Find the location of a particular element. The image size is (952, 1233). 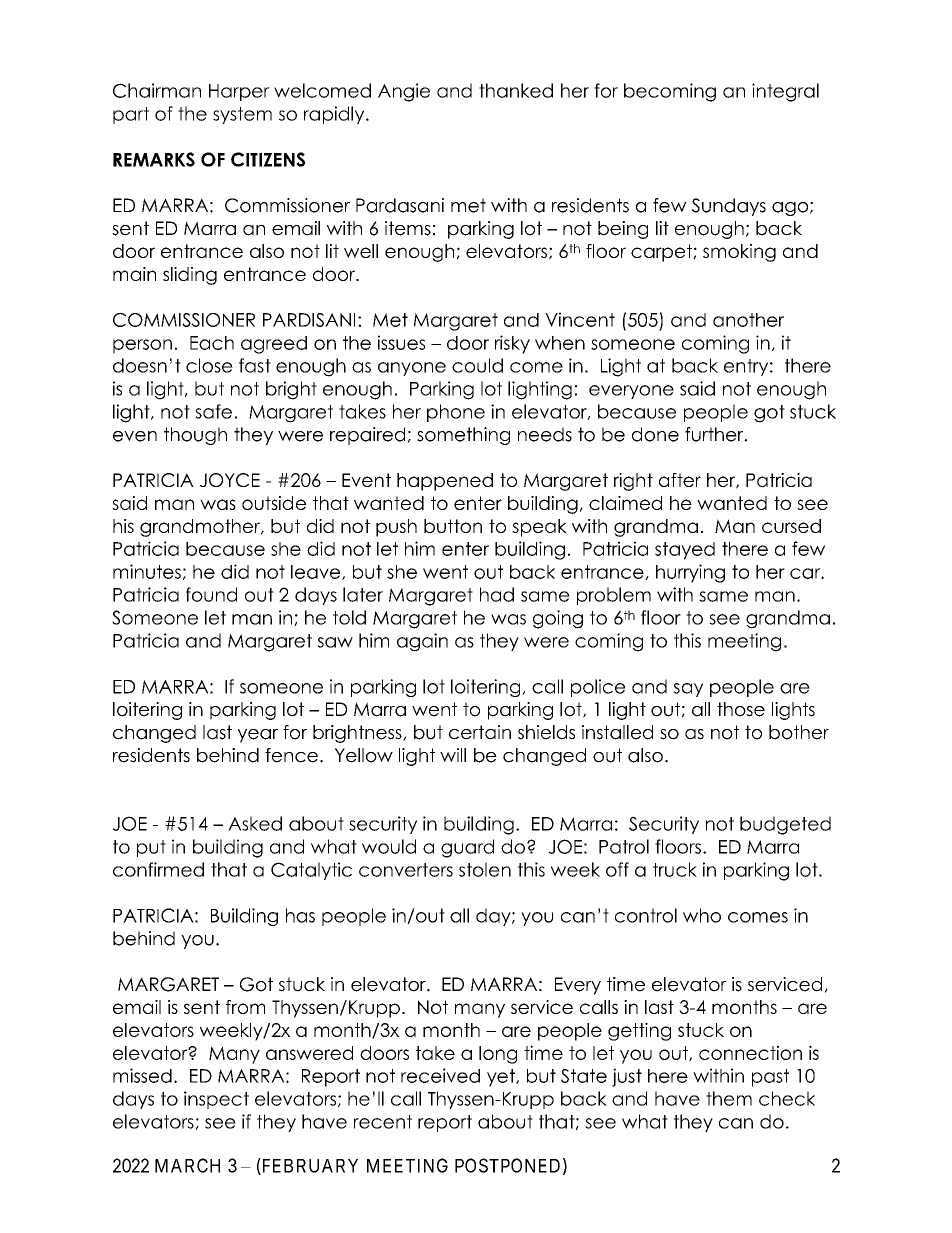

thanked is located at coordinates (516, 90).
